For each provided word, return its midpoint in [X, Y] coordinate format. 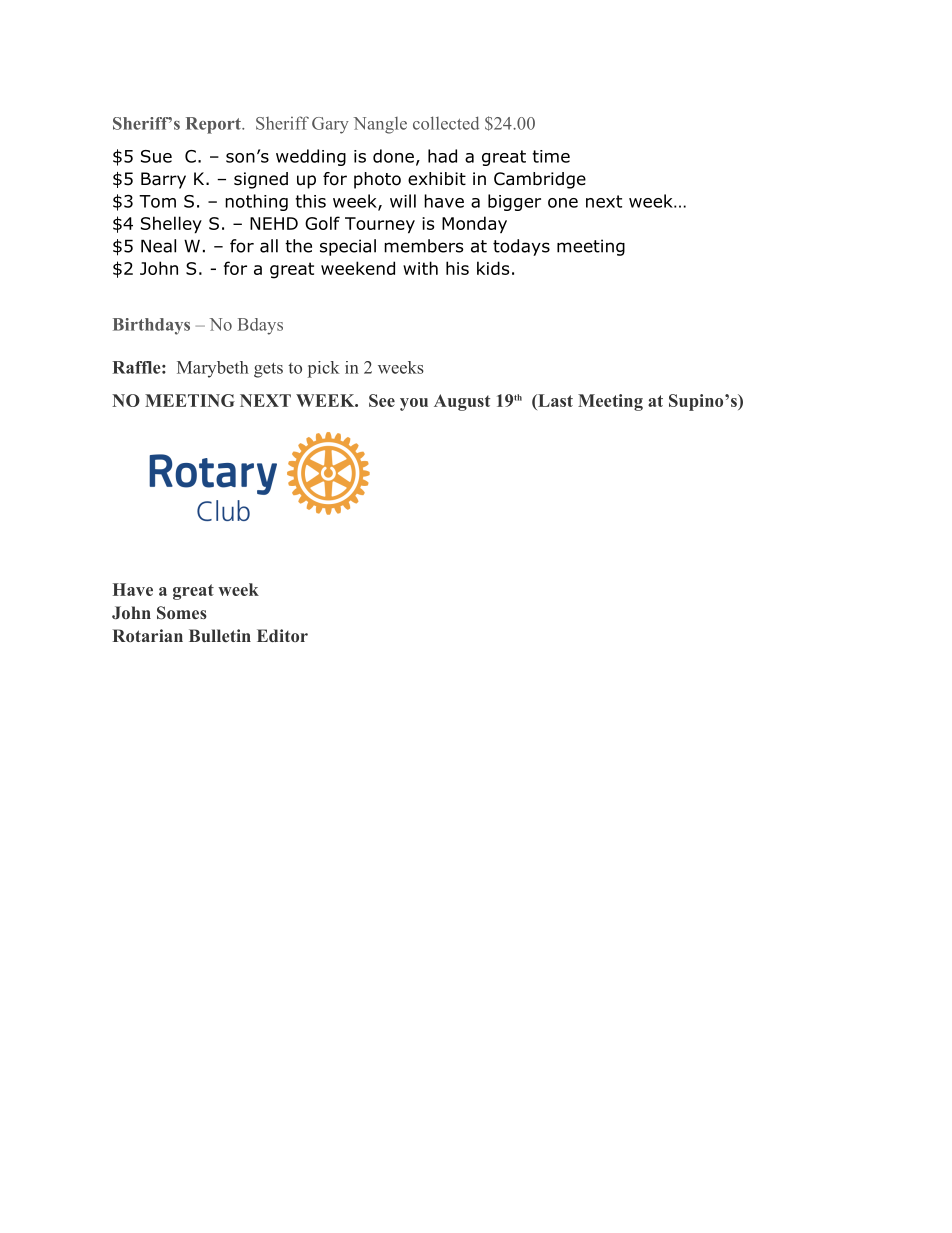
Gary [330, 125]
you [414, 404]
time [551, 156]
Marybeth [213, 369]
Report [214, 125]
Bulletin [220, 635]
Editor [282, 635]
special [348, 247]
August [462, 402]
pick [324, 369]
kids [493, 268]
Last [554, 400]
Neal [158, 246]
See [382, 400]
